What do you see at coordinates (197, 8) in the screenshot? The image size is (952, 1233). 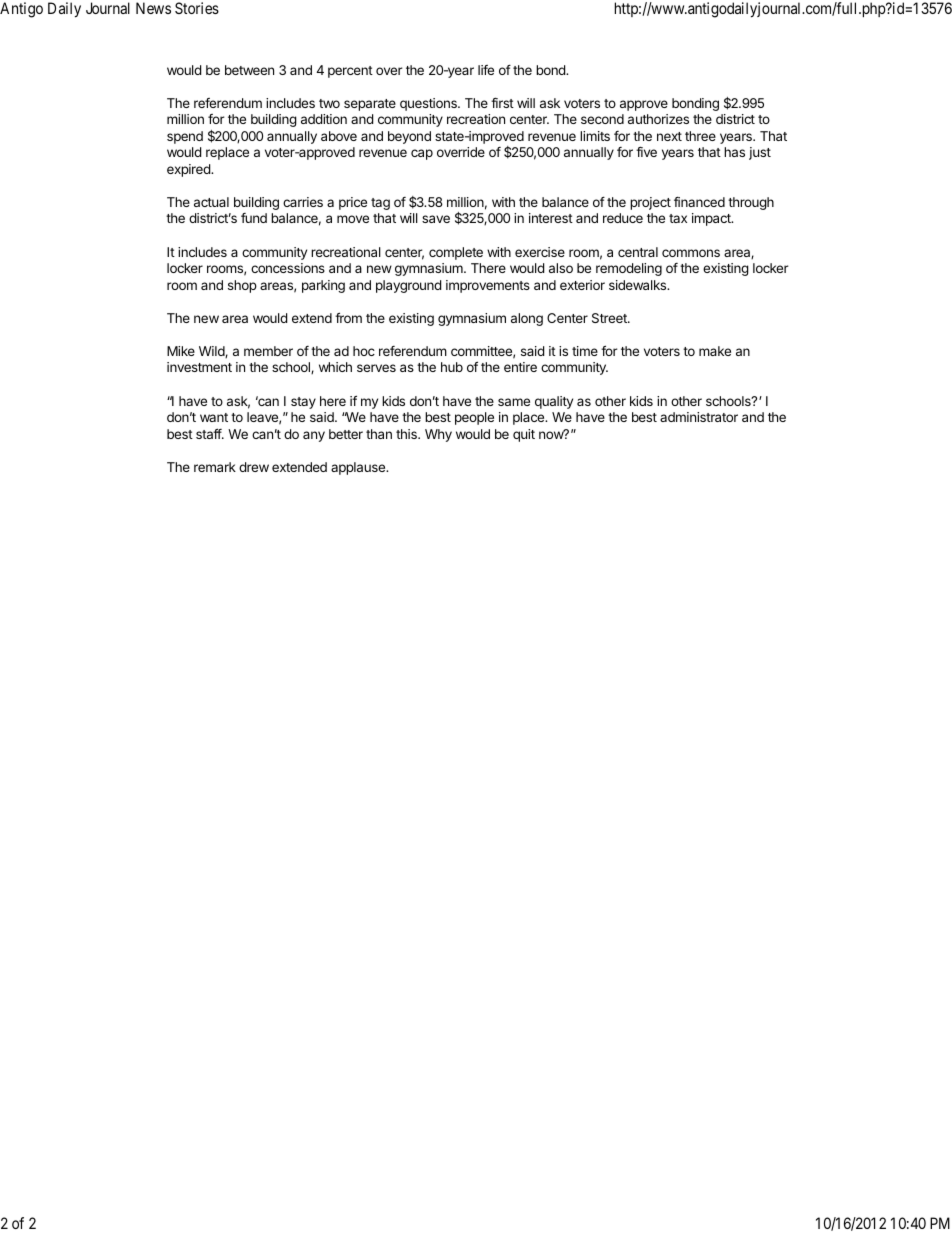 I see `Stories` at bounding box center [197, 8].
